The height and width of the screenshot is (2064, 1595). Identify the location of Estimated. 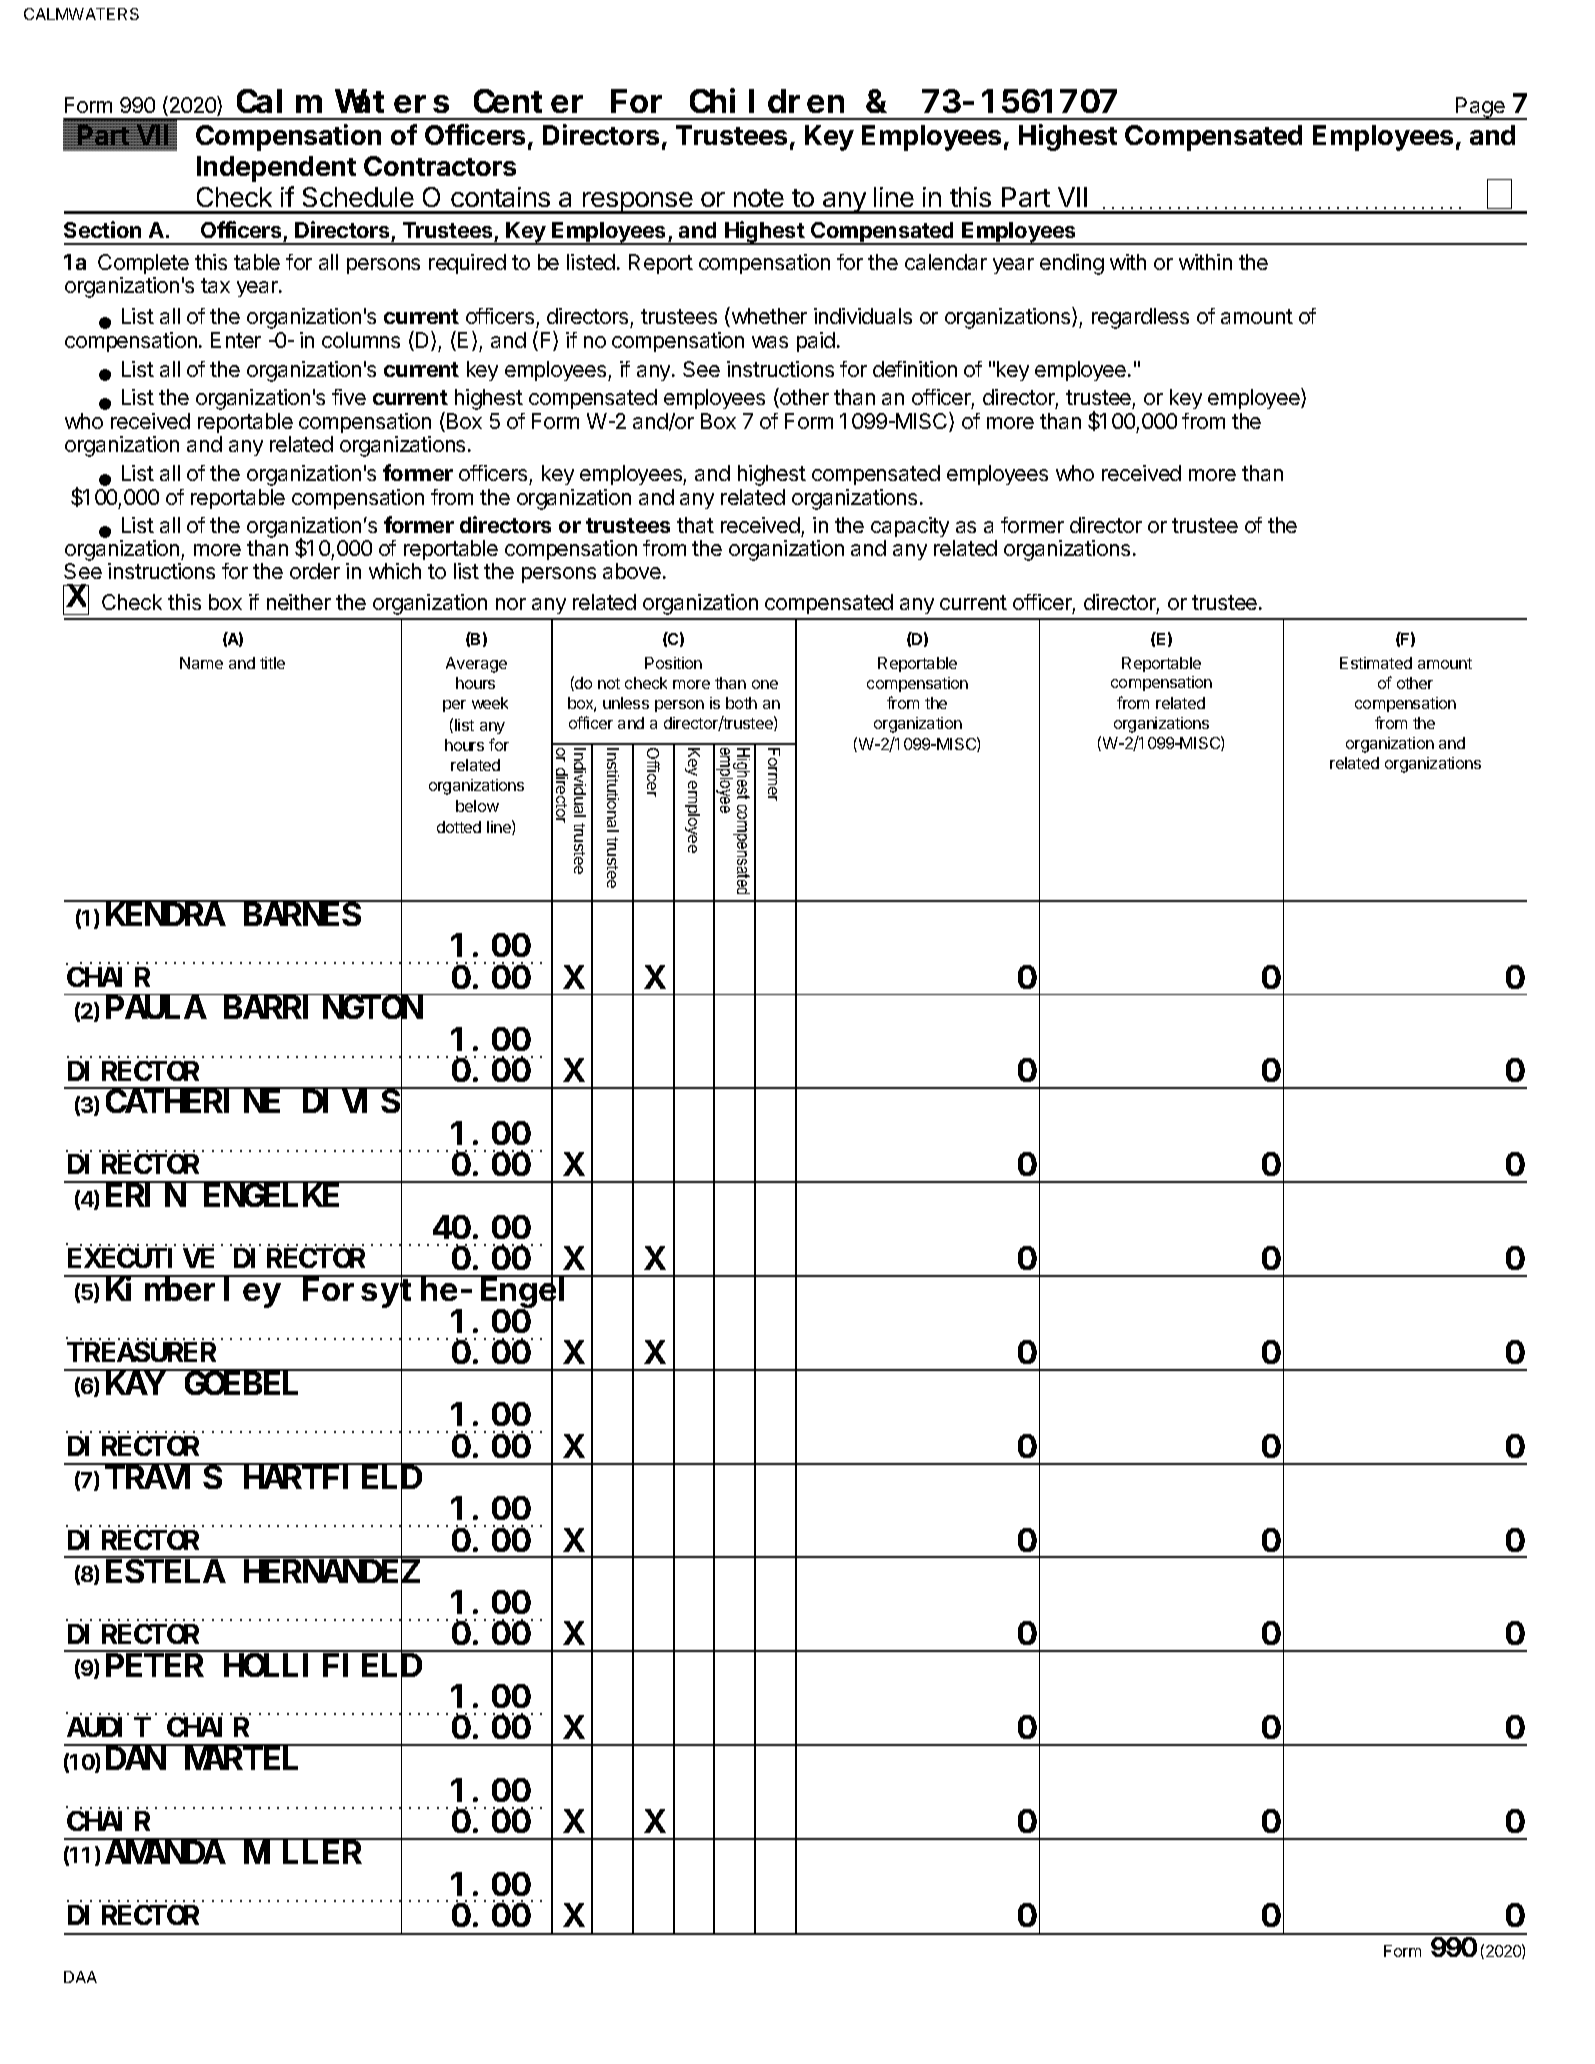
(1376, 663).
